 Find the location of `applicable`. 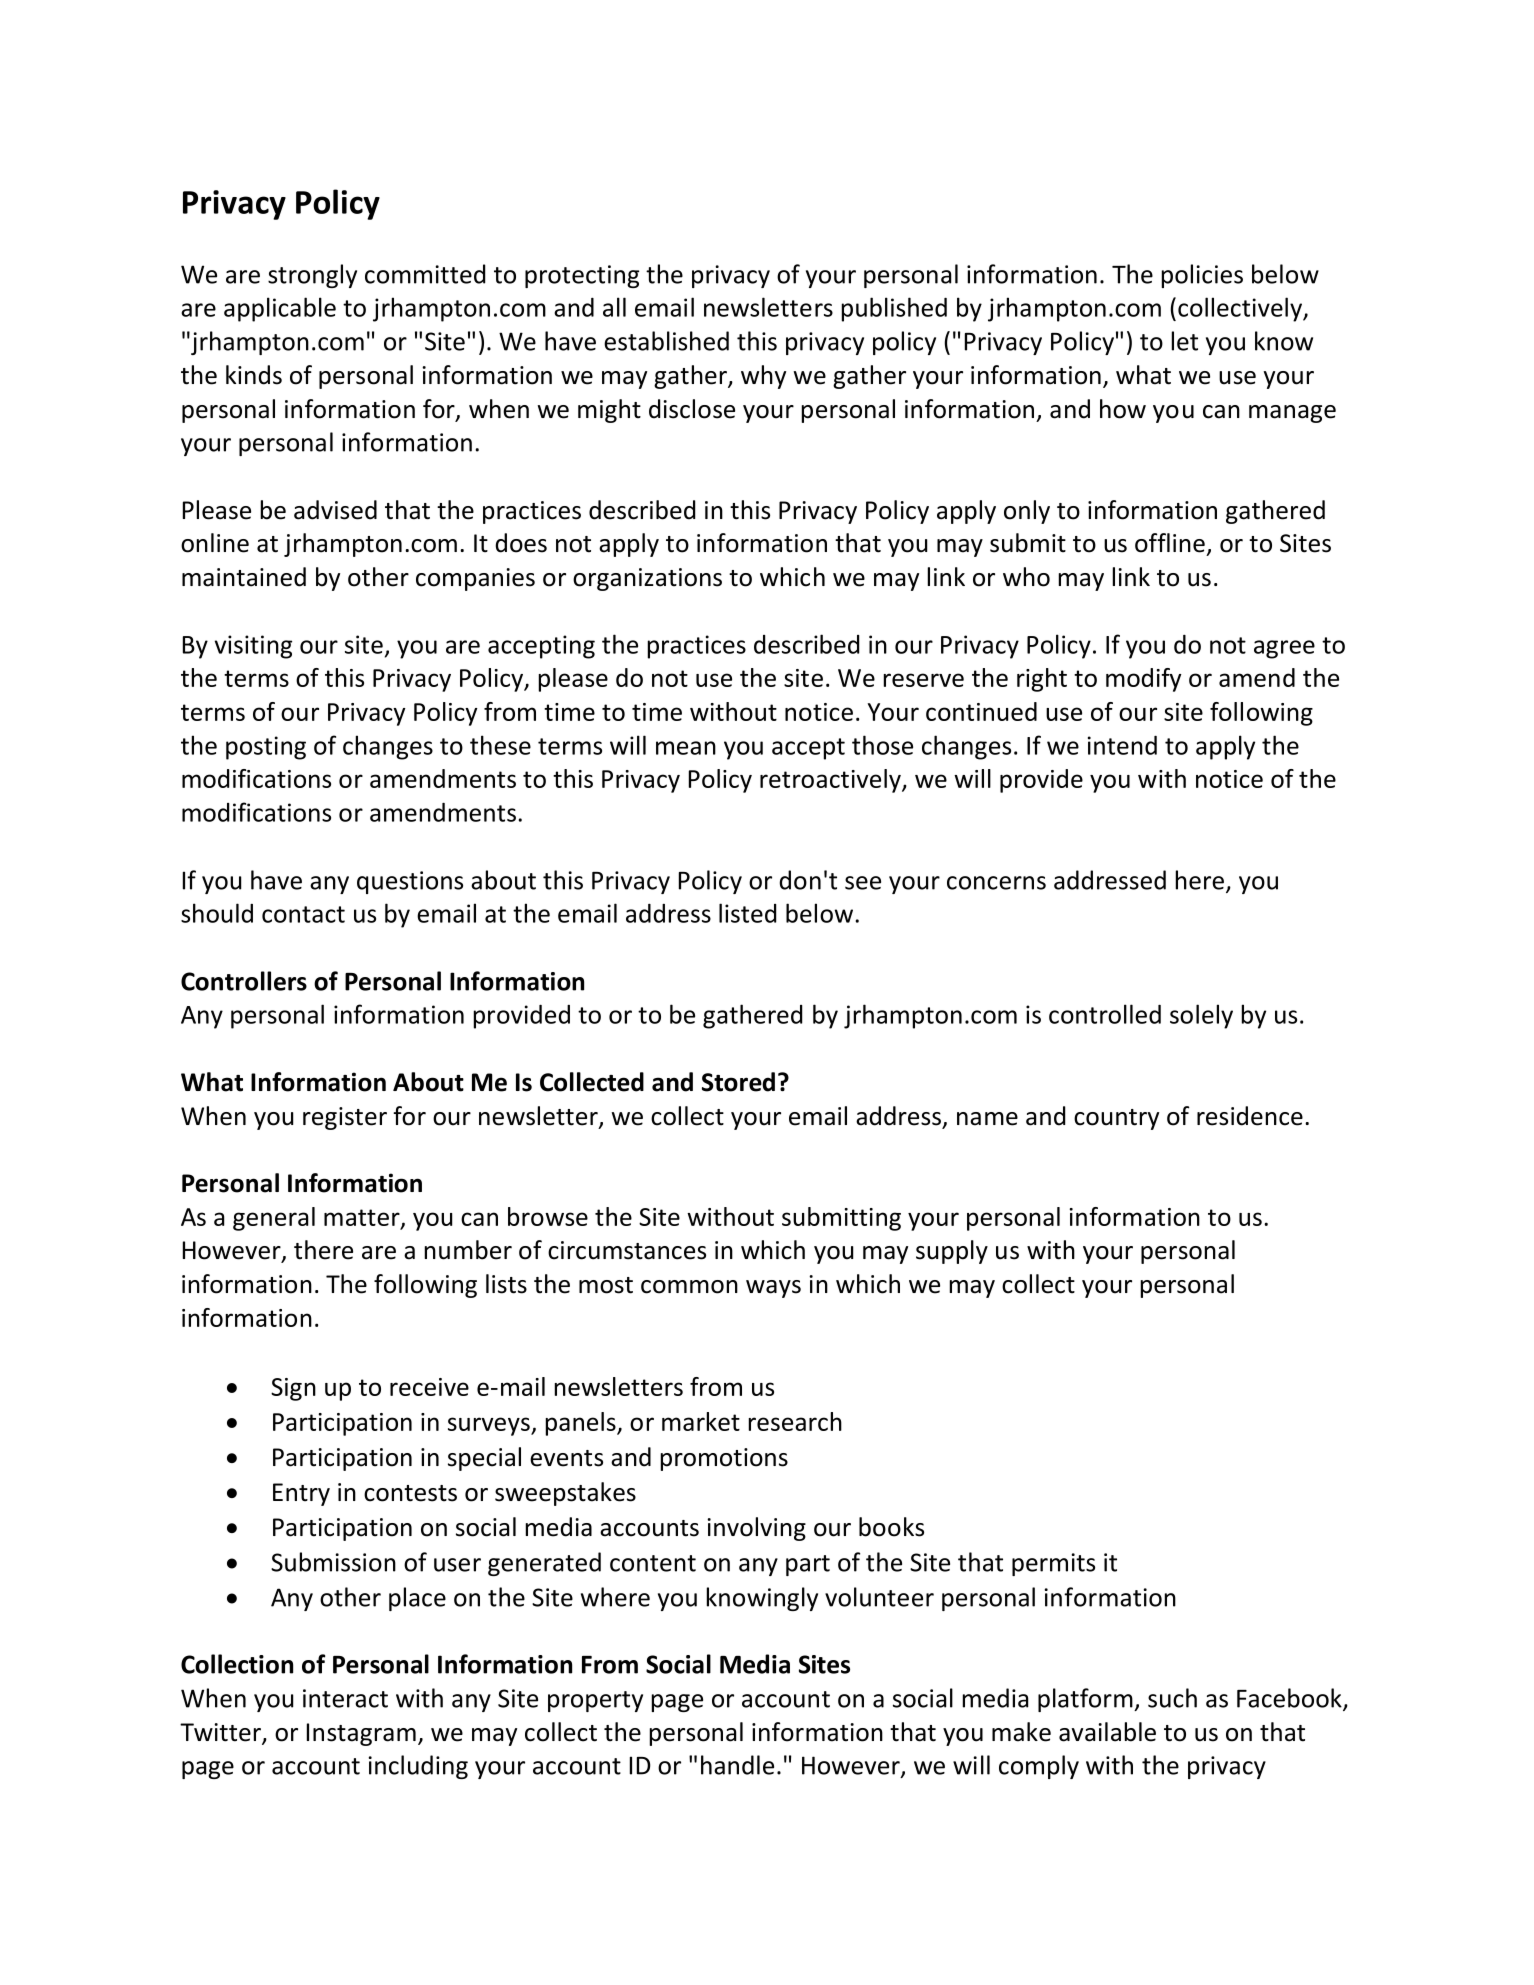

applicable is located at coordinates (280, 309).
